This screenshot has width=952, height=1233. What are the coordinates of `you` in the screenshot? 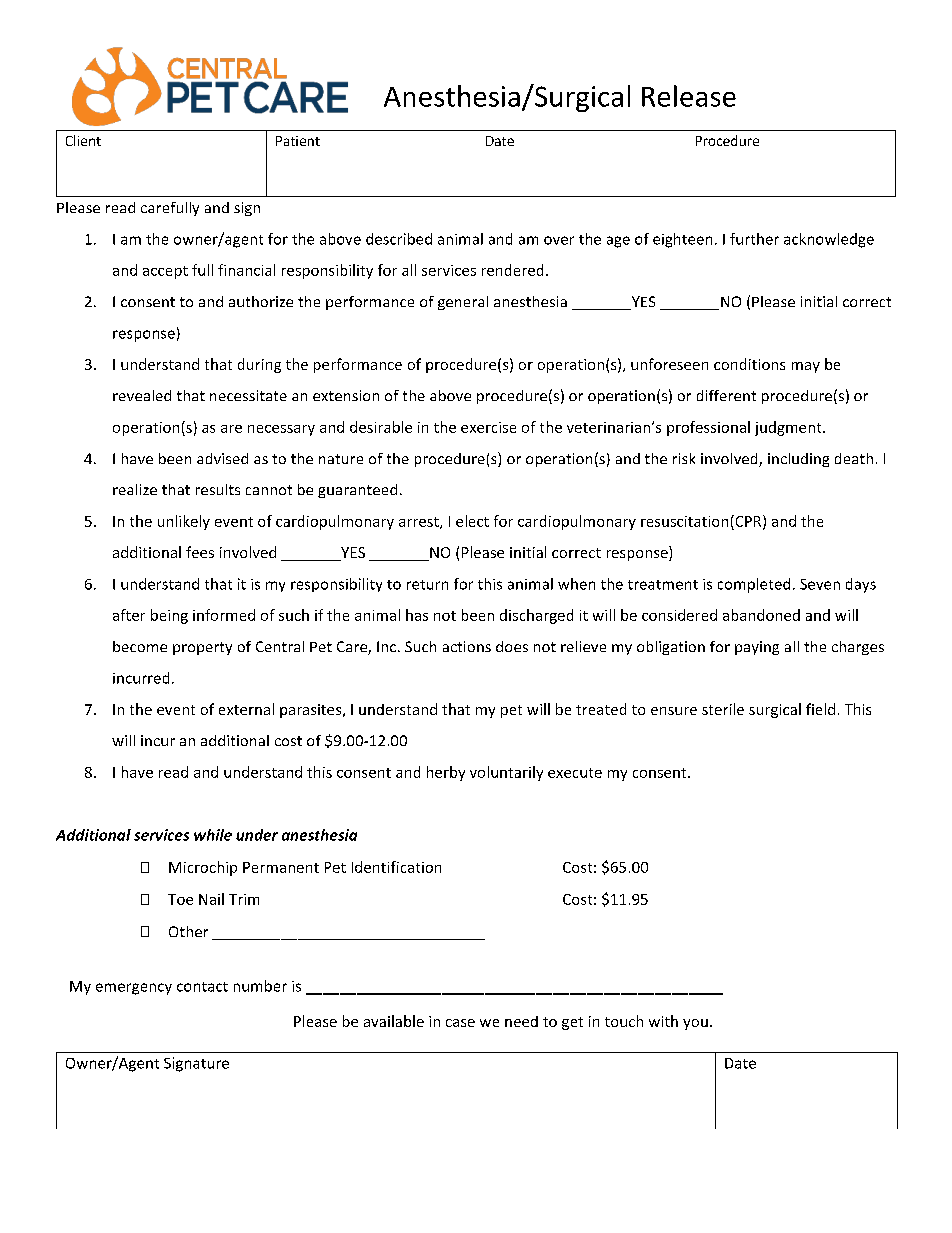 It's located at (695, 1024).
